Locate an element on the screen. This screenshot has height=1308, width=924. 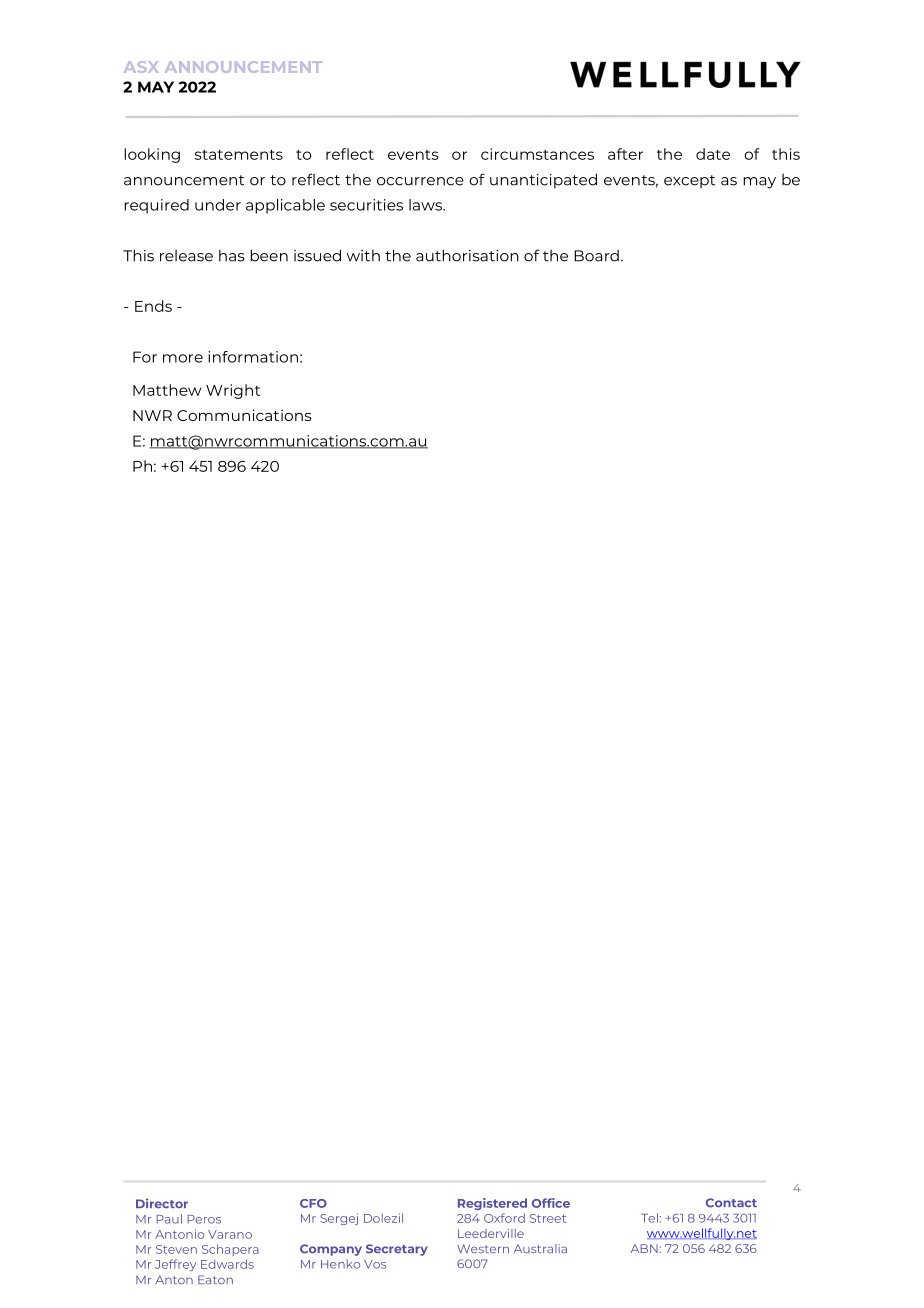
Western is located at coordinates (483, 1248).
